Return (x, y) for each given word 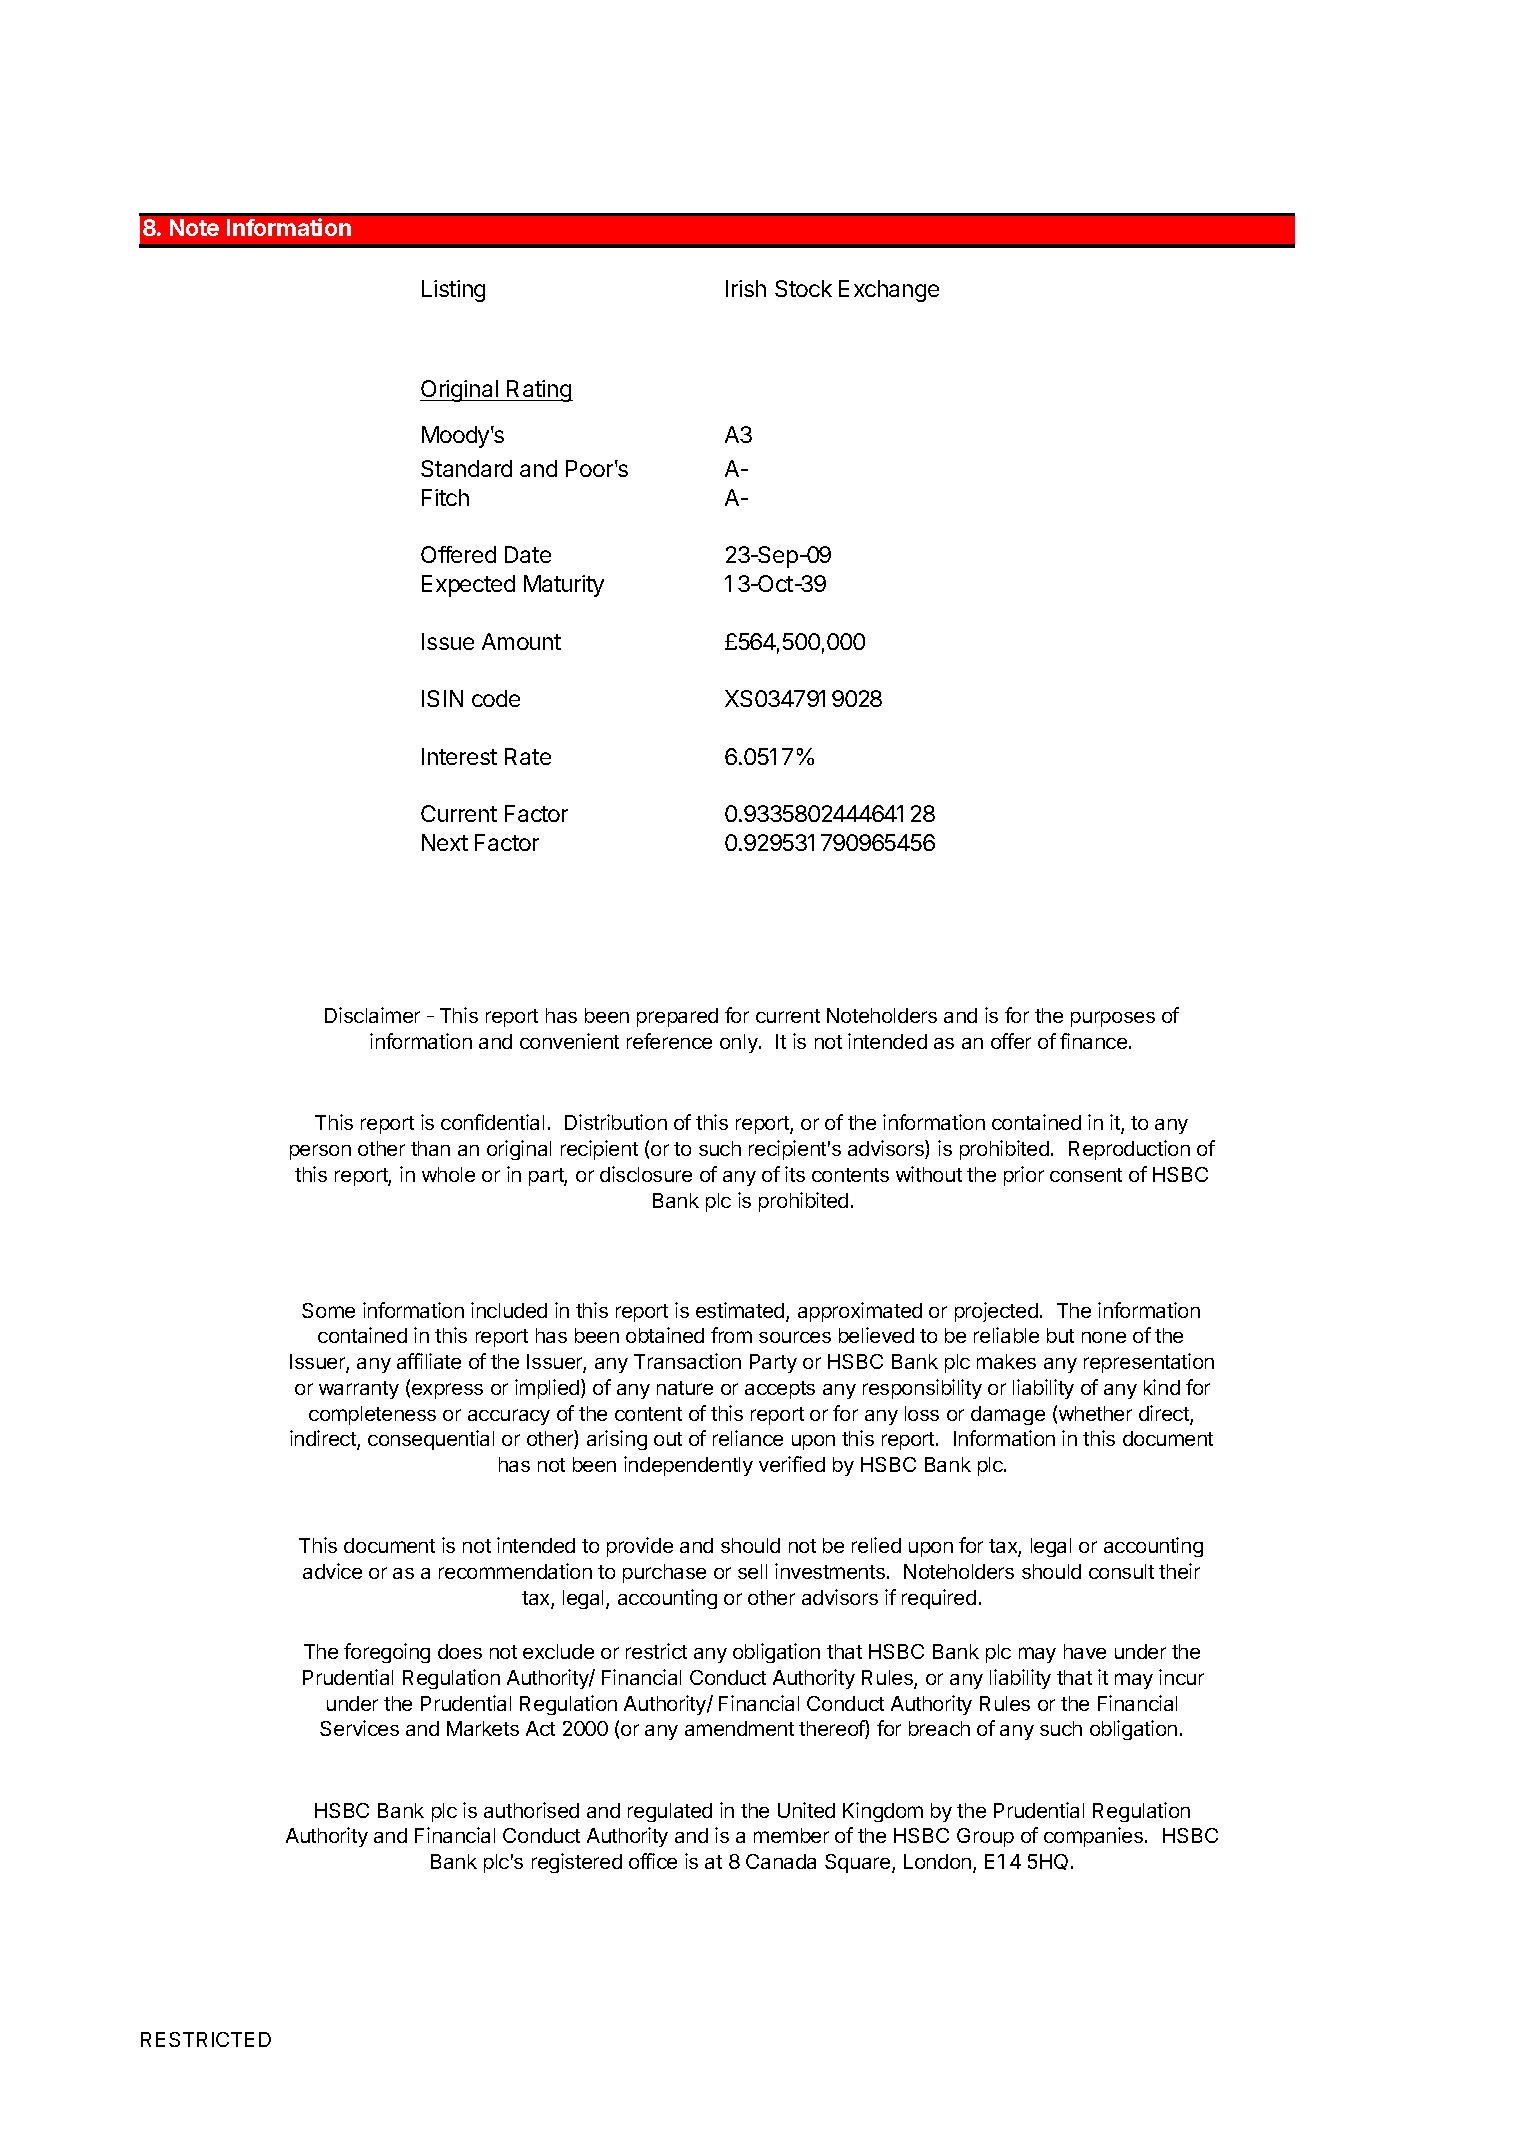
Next (445, 842)
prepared (677, 1017)
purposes (1113, 1019)
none (1104, 1337)
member (791, 1835)
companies (1095, 1837)
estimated (741, 1311)
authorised (531, 1810)
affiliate (429, 1361)
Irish (746, 288)
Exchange (889, 291)
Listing (453, 291)
